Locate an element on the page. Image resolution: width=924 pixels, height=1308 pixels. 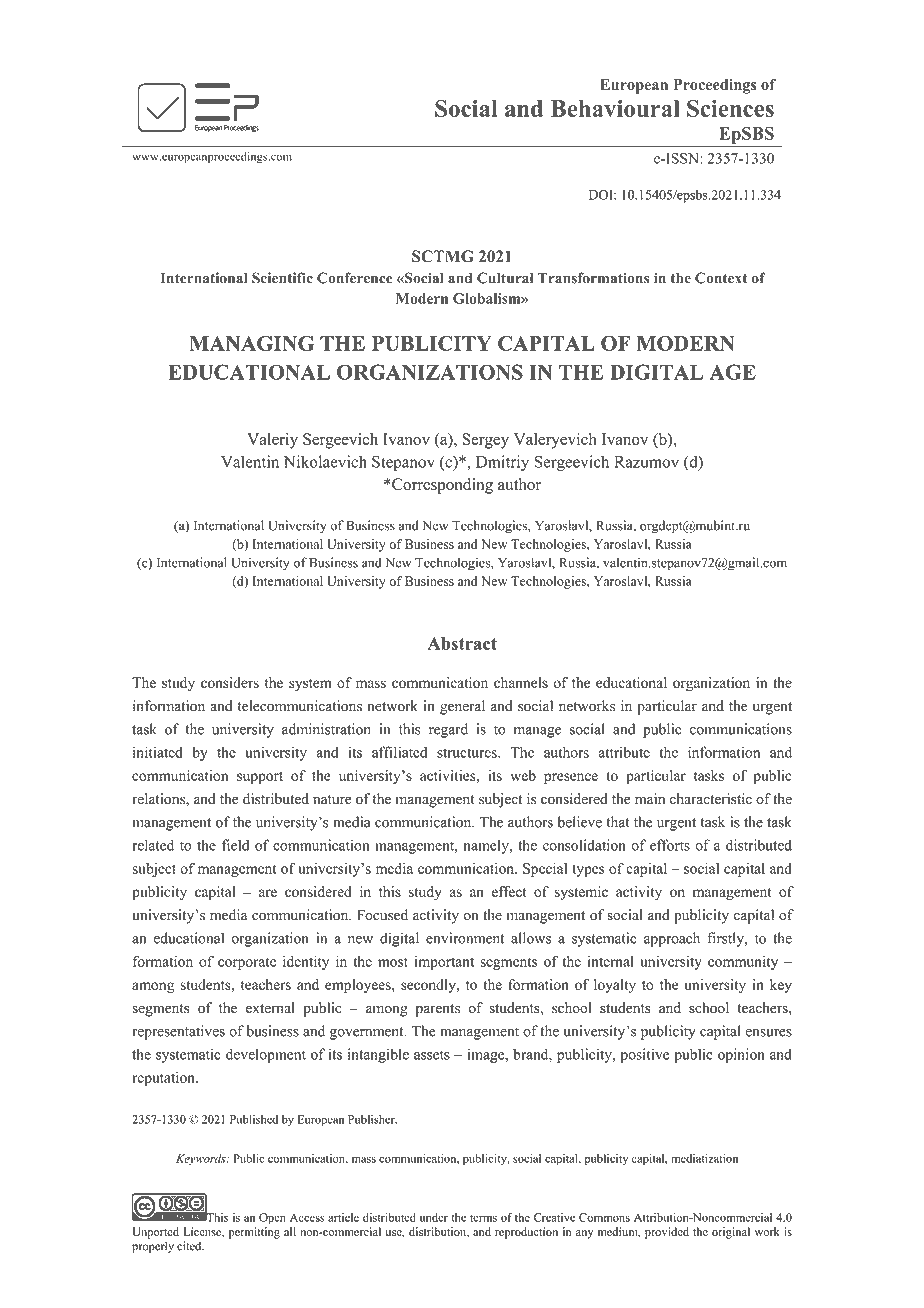
MANAGING is located at coordinates (251, 343).
